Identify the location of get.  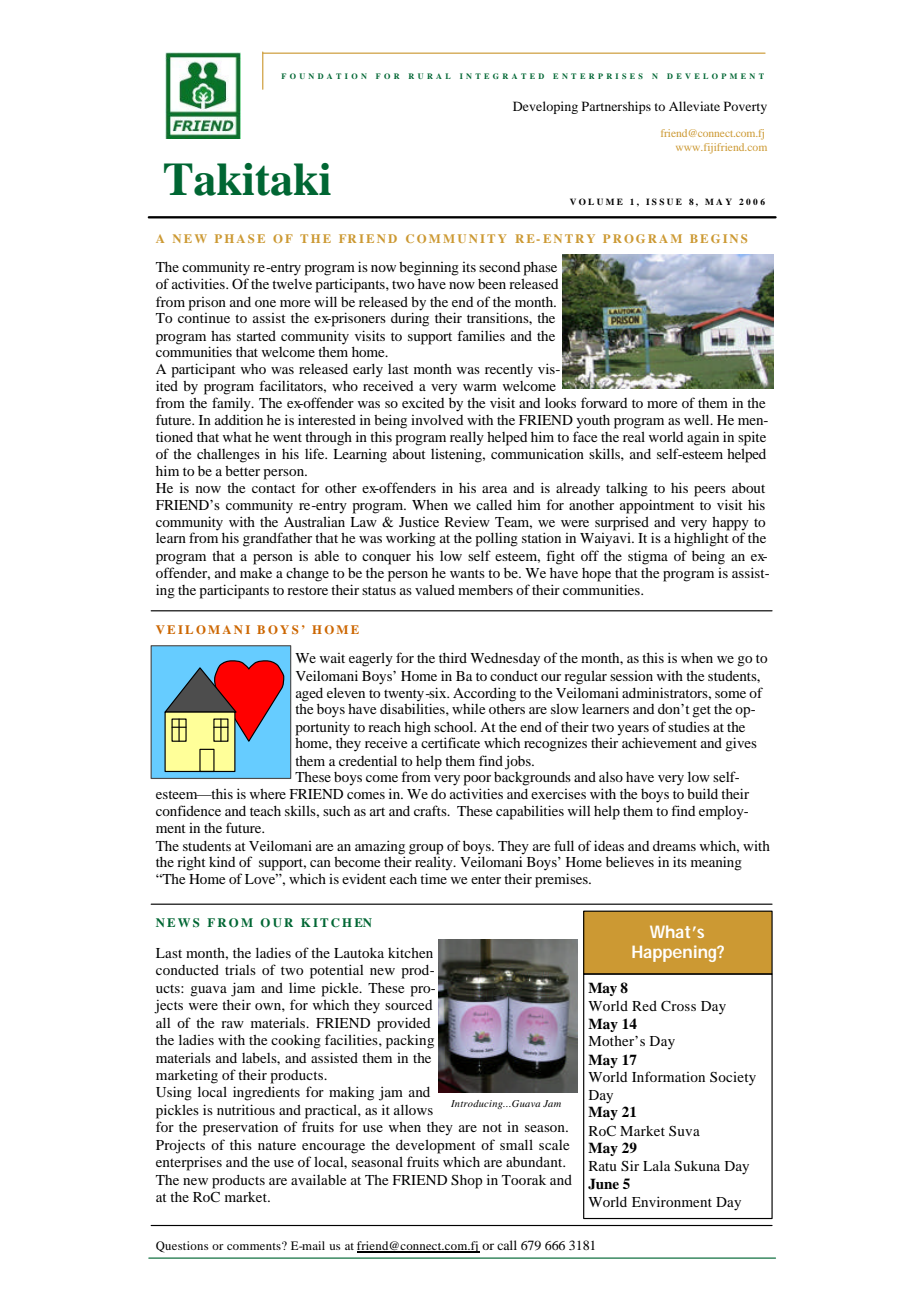
(701, 711).
